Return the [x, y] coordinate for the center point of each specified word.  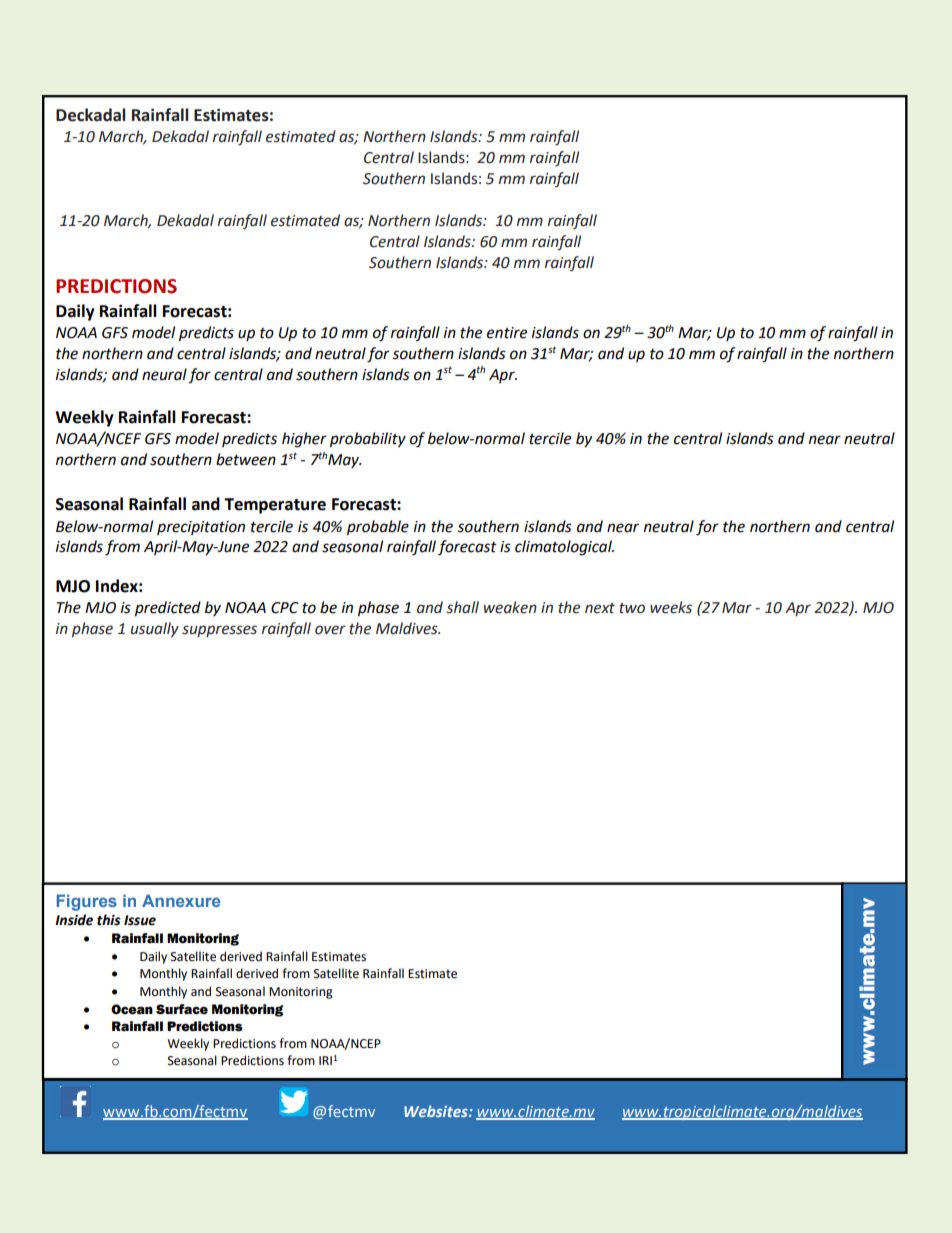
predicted [168, 609]
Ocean [132, 1009]
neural [164, 374]
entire [507, 333]
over [330, 630]
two [632, 608]
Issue [140, 920]
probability [368, 440]
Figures [87, 902]
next [600, 608]
